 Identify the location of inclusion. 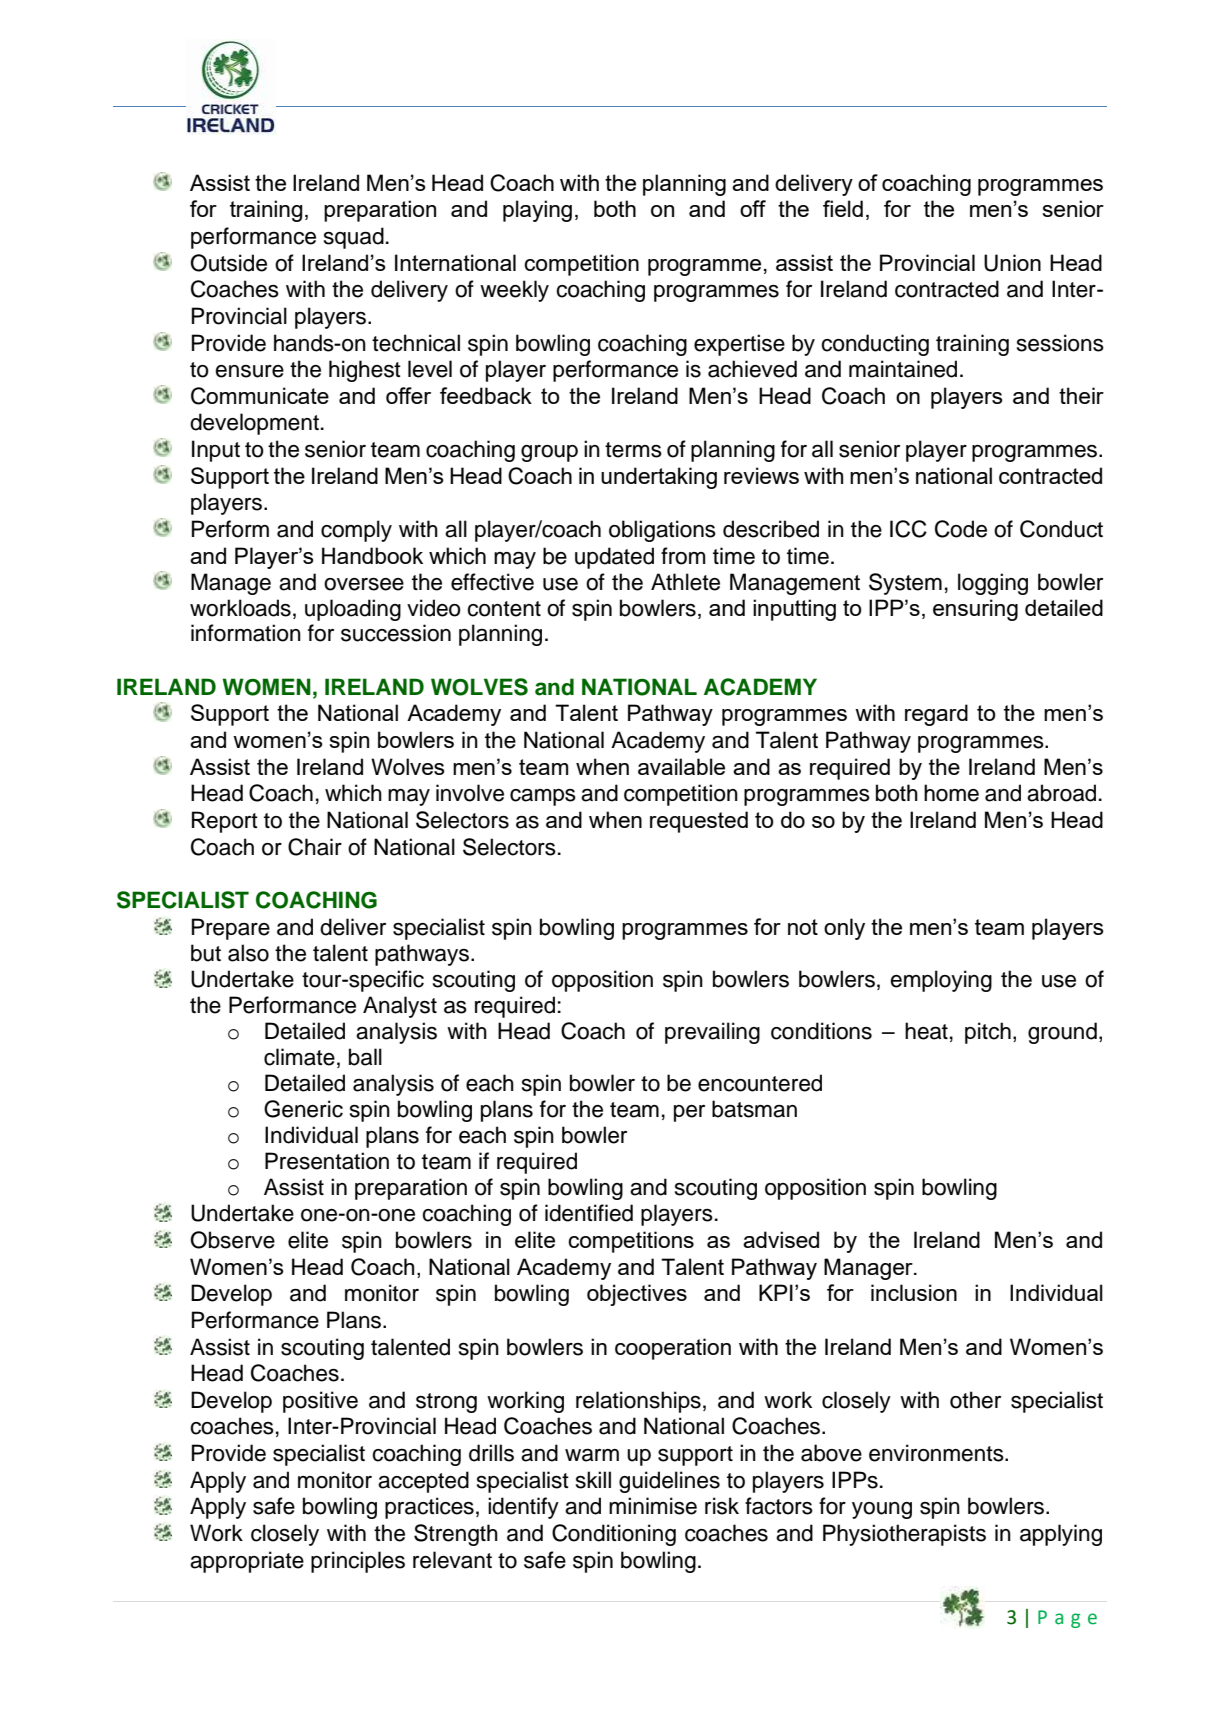
(914, 1292).
